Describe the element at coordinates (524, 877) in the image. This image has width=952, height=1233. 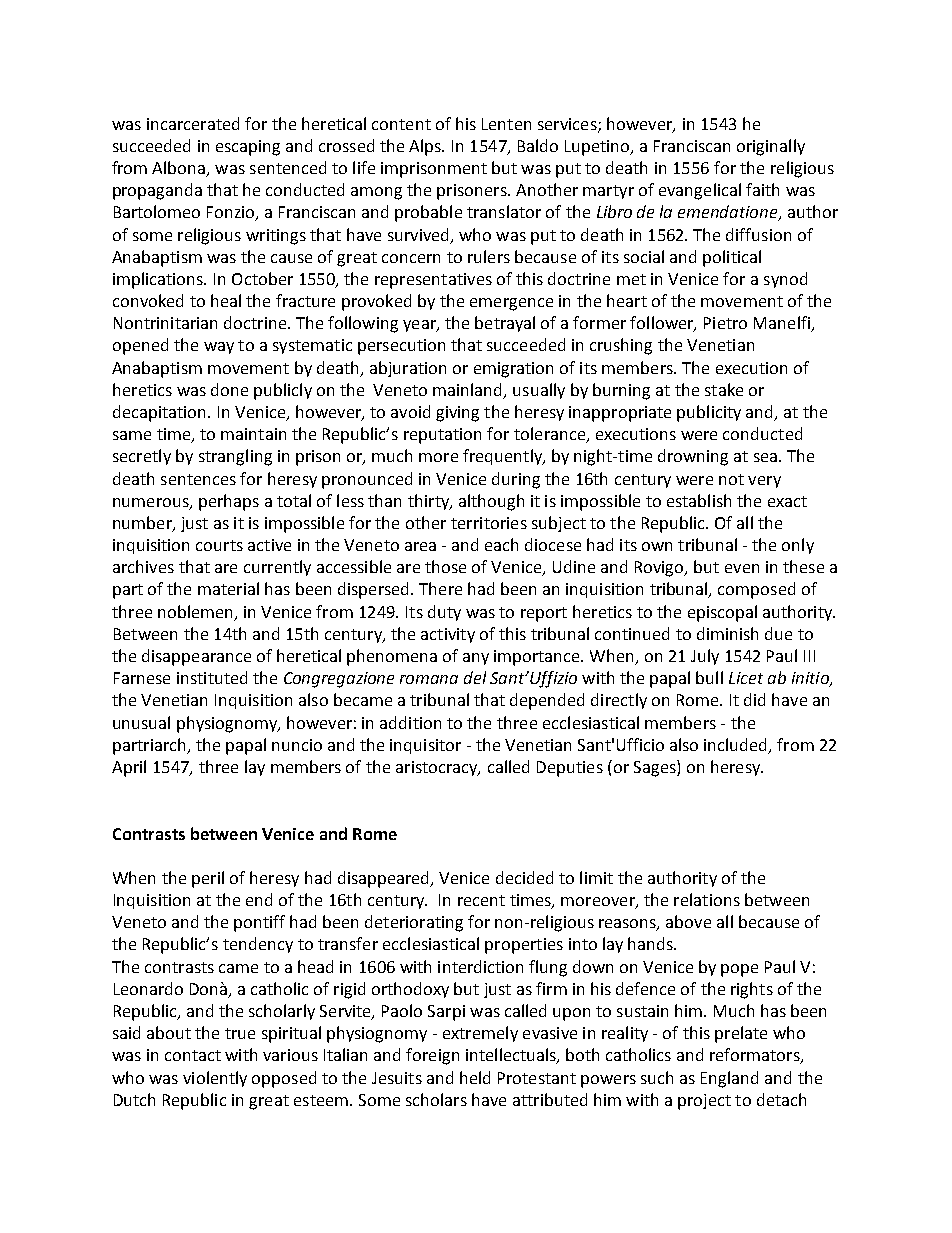
I see `decided` at that location.
